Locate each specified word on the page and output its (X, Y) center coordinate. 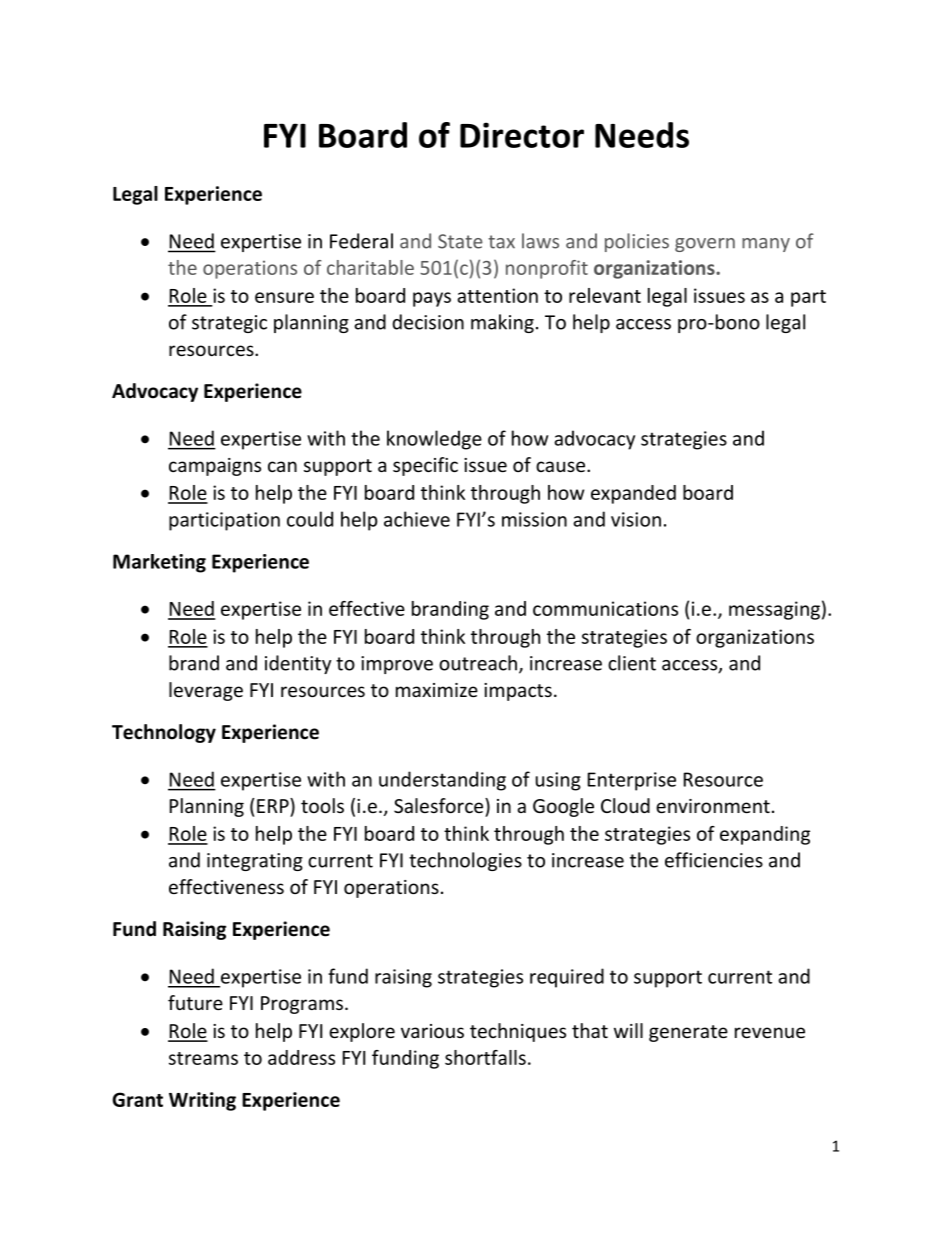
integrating (255, 862)
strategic (229, 324)
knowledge (434, 440)
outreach (478, 663)
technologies (465, 861)
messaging (774, 610)
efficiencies (714, 860)
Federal (361, 241)
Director (522, 135)
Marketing (159, 563)
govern (705, 245)
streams (203, 1058)
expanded (633, 494)
